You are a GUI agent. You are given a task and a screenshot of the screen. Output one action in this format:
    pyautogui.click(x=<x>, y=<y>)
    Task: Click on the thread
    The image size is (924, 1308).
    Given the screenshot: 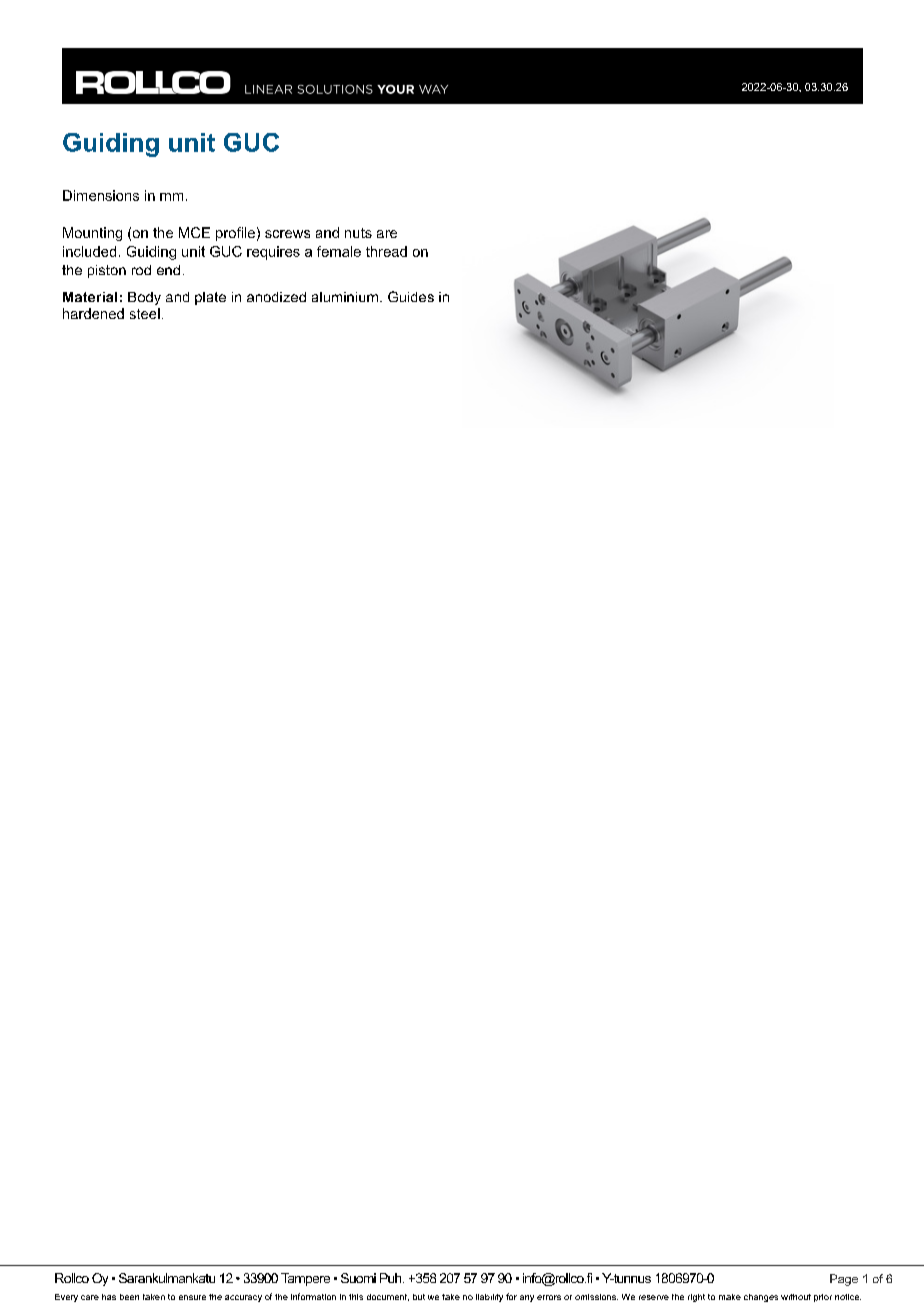 What is the action you would take?
    pyautogui.click(x=386, y=251)
